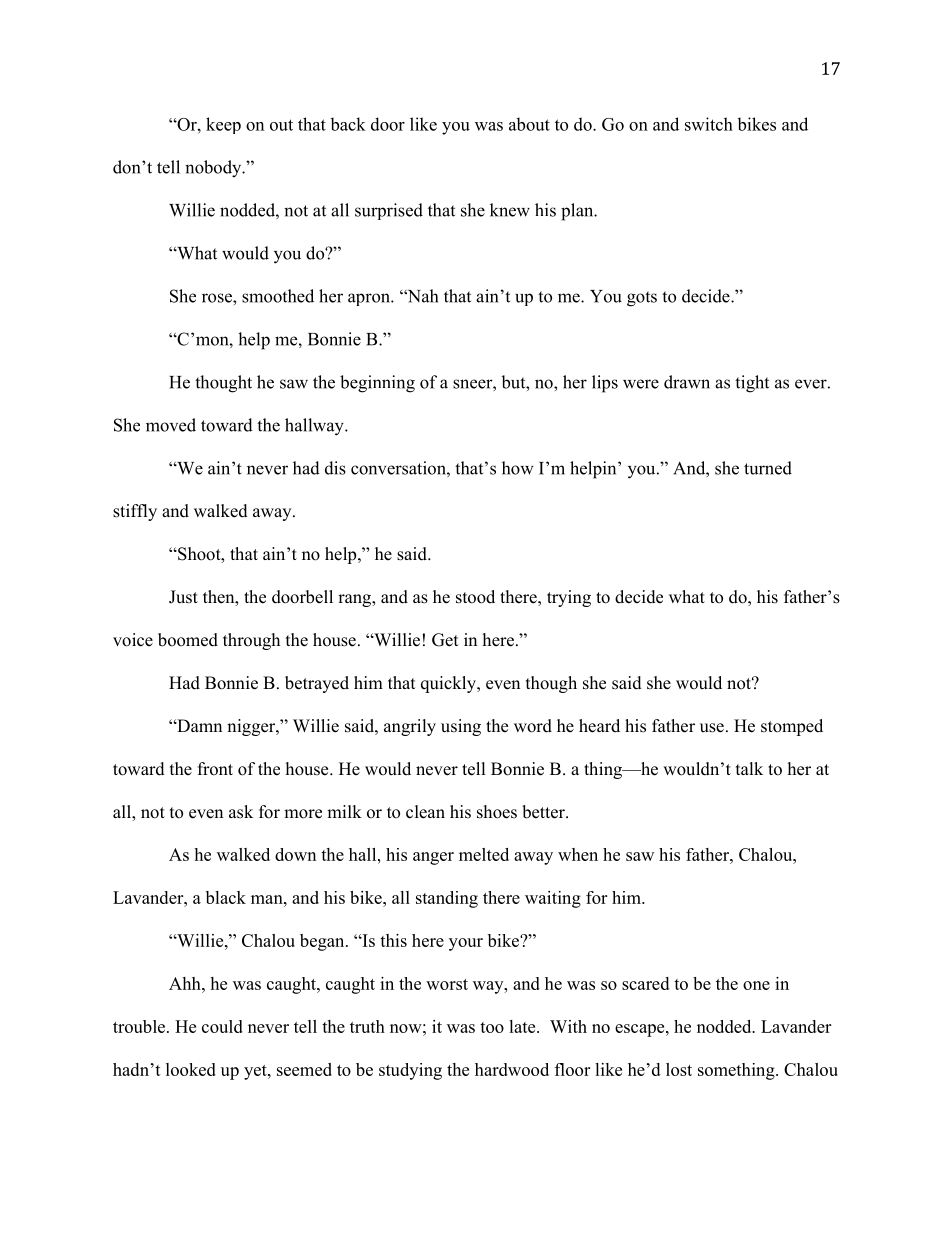 Image resolution: width=952 pixels, height=1233 pixels. I want to click on drawn, so click(687, 382).
